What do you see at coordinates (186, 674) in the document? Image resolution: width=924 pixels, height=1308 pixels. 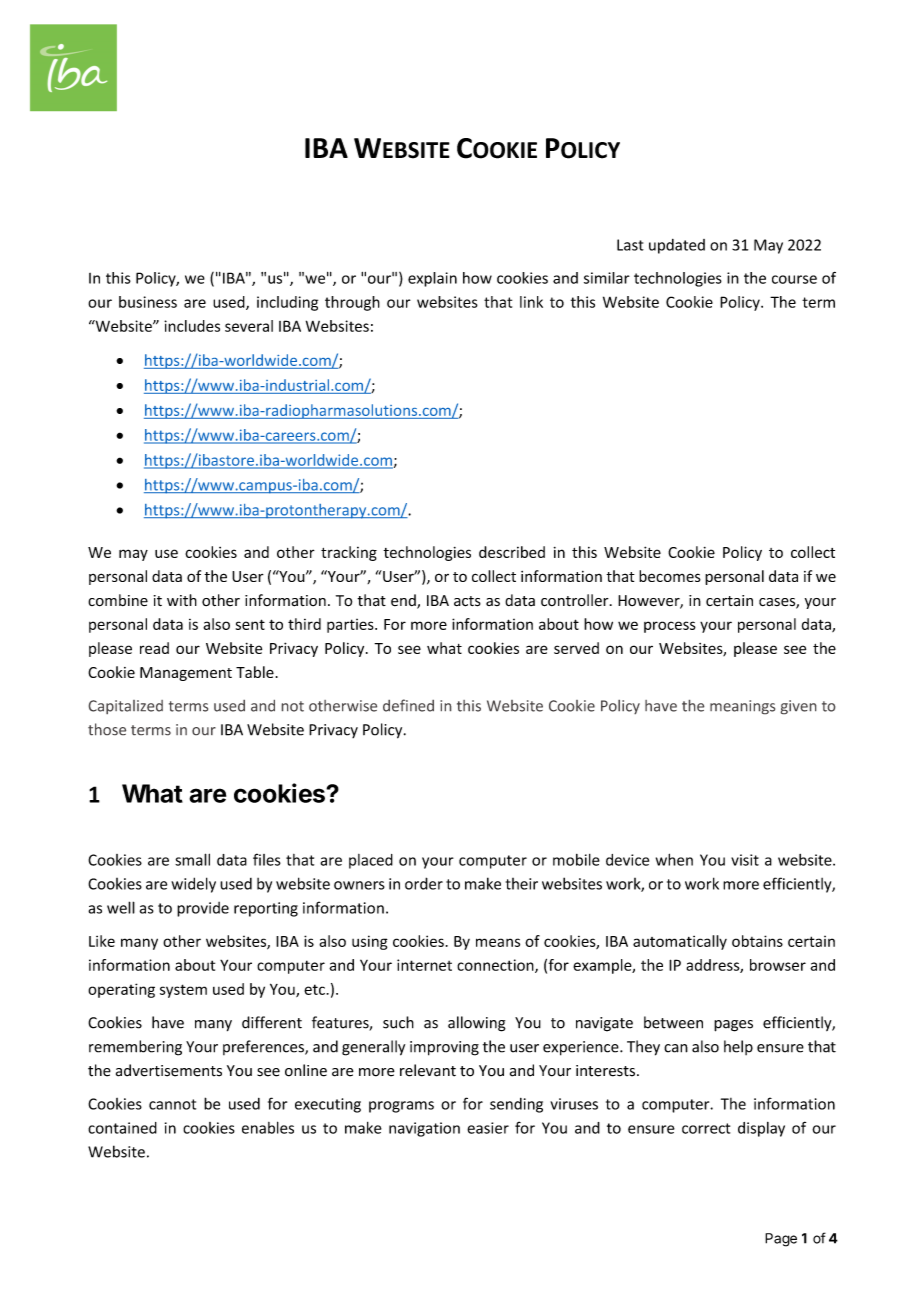 I see `Management` at bounding box center [186, 674].
